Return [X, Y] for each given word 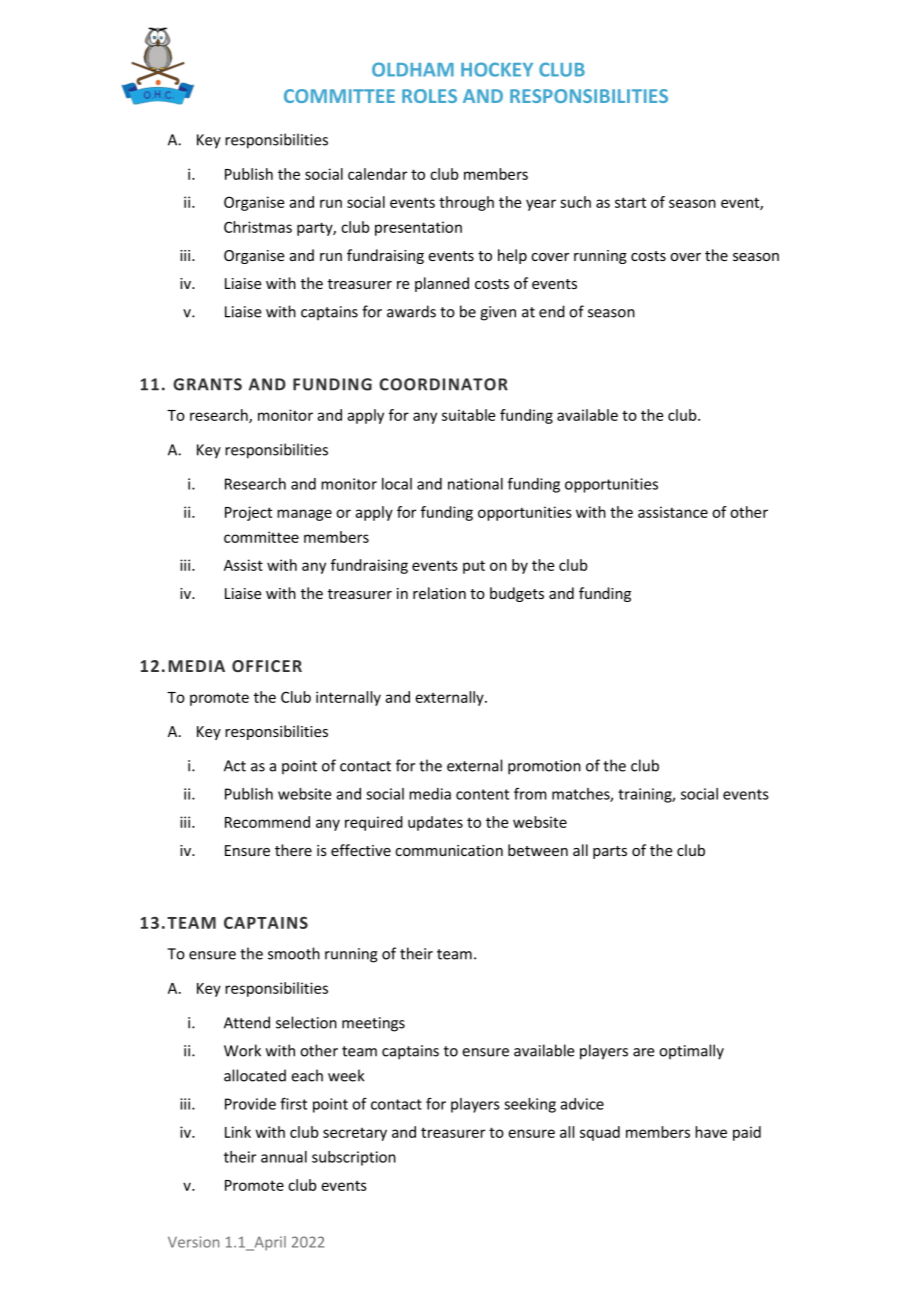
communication [449, 850]
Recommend [267, 822]
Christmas [258, 227]
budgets [517, 594]
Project [248, 513]
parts [610, 852]
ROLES [429, 96]
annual [284, 1157]
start [630, 202]
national [475, 484]
